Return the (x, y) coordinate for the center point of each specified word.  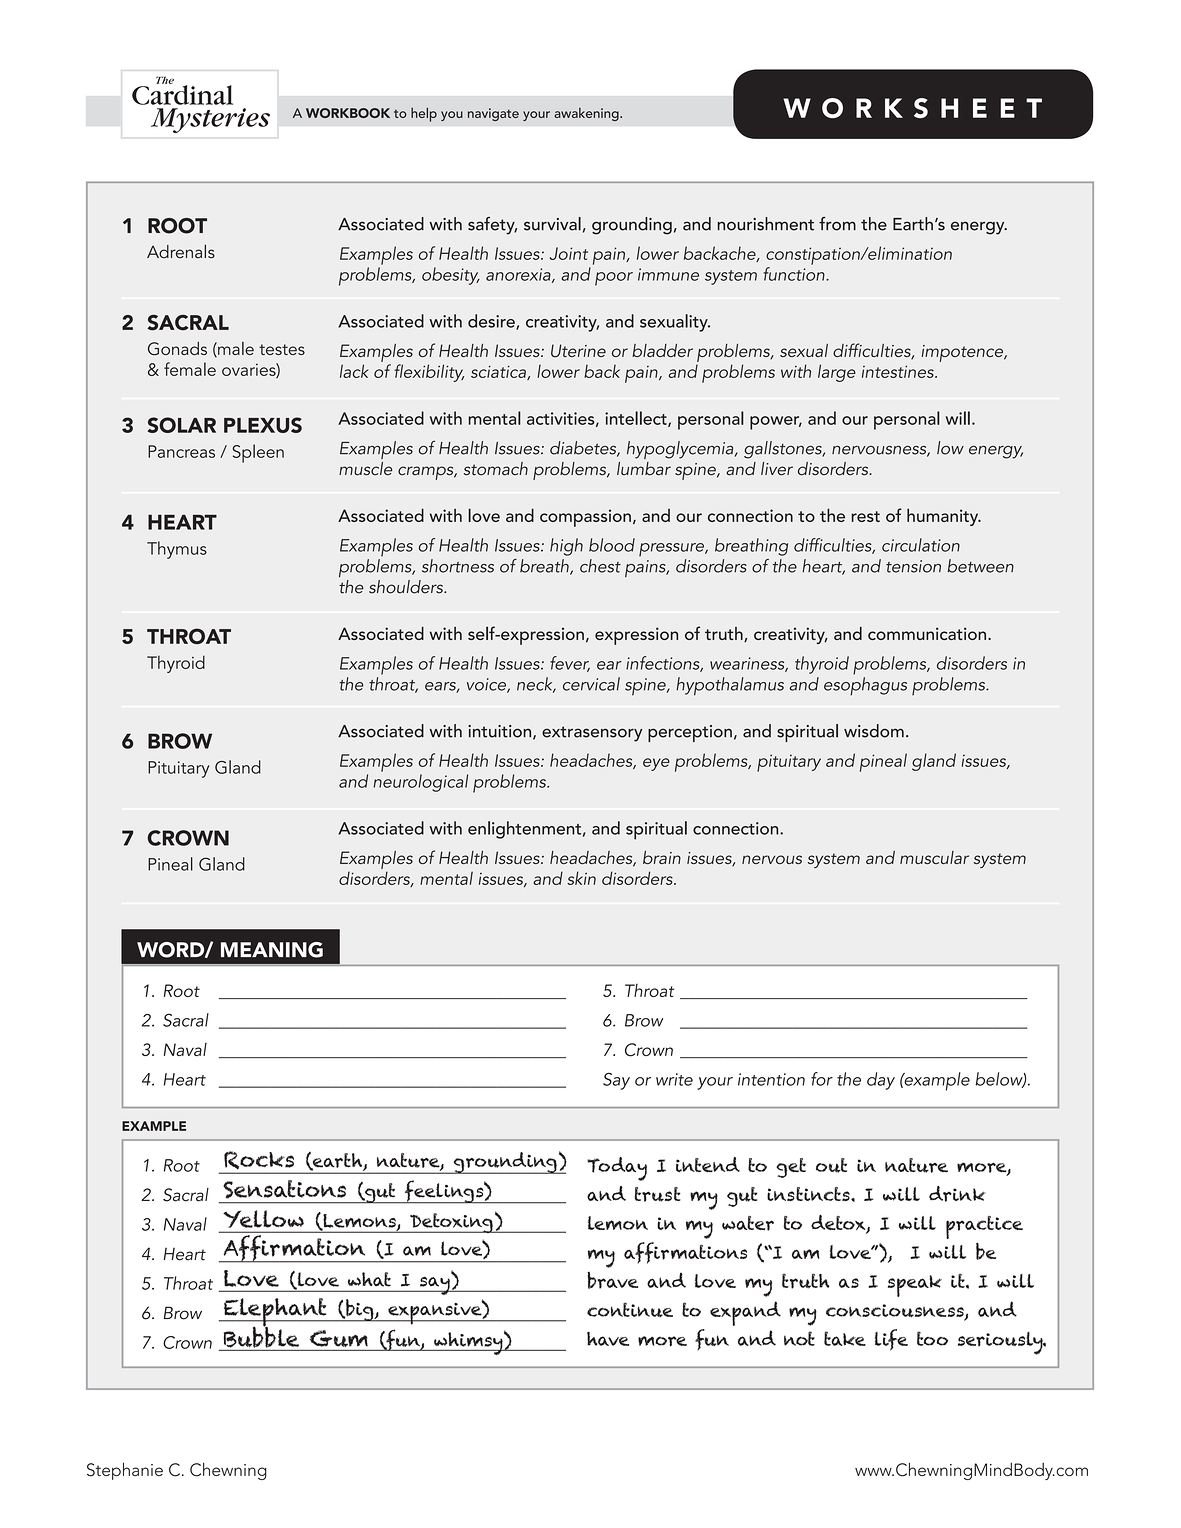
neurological (420, 783)
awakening (587, 114)
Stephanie (125, 1471)
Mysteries (210, 120)
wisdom (874, 731)
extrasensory (592, 734)
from (837, 224)
